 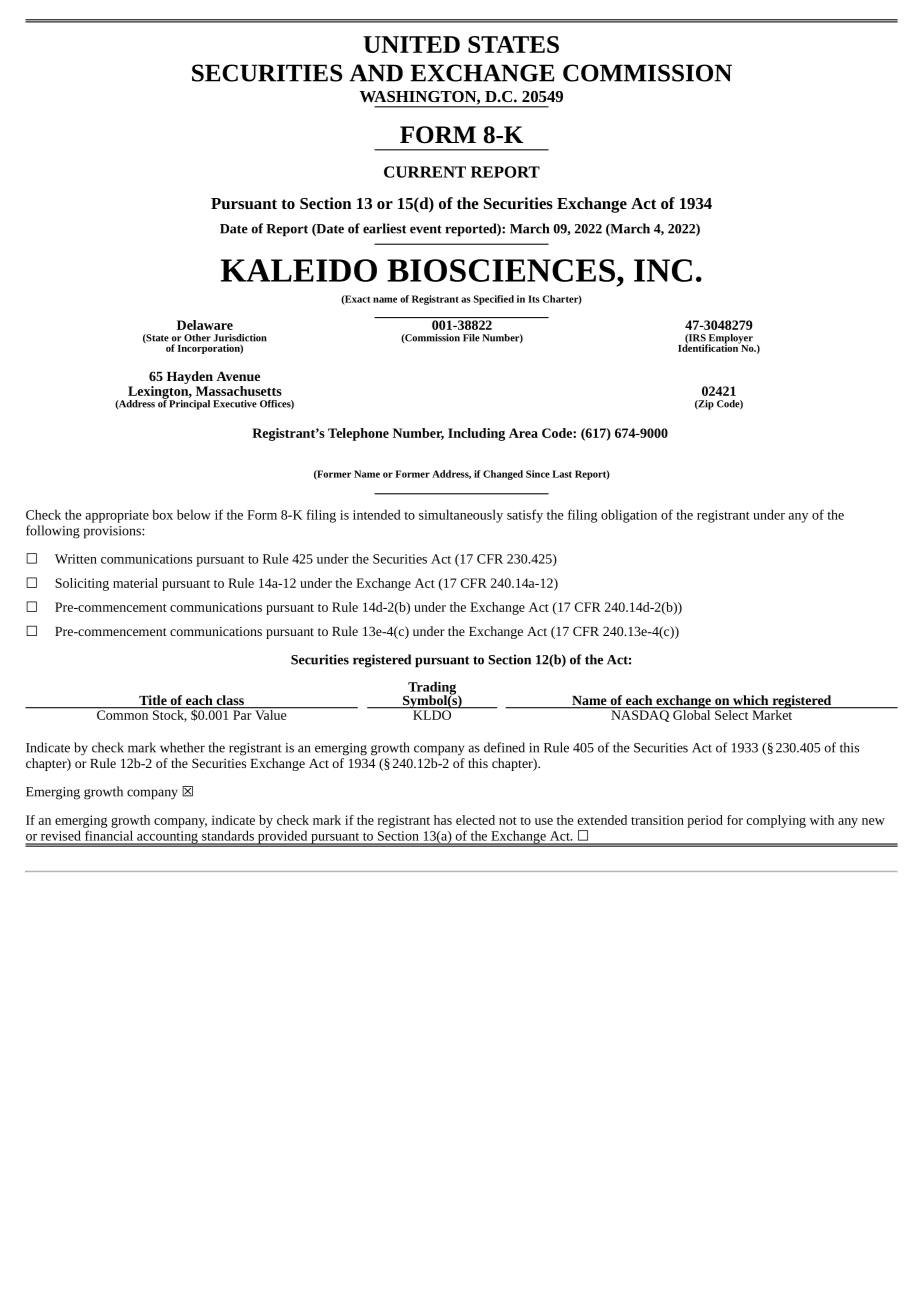 What do you see at coordinates (425, 172) in the page?
I see `CURRENT` at bounding box center [425, 172].
